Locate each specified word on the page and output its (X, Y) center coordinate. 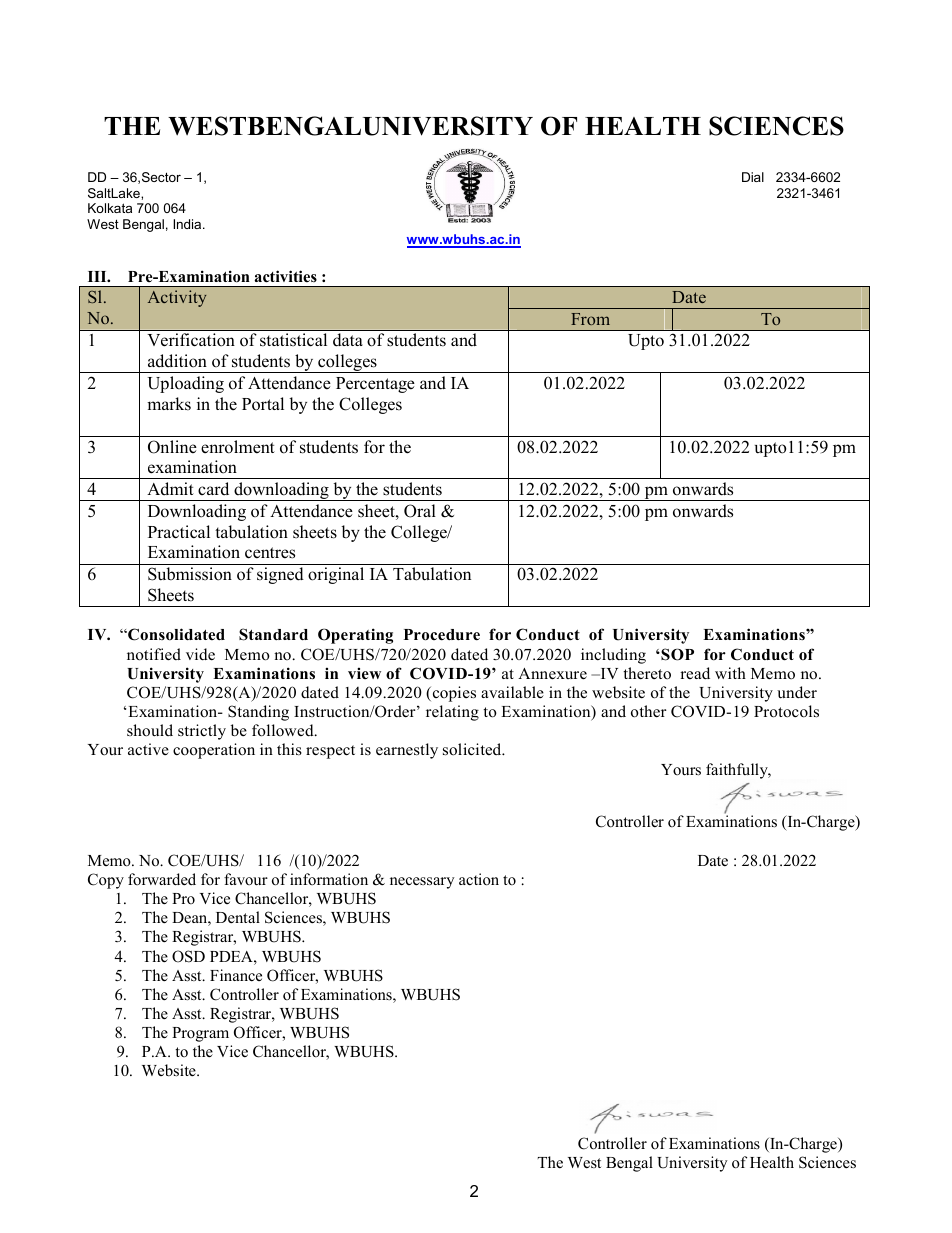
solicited (473, 749)
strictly (202, 732)
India (188, 224)
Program (200, 1034)
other (649, 711)
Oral (420, 511)
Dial (753, 177)
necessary (422, 883)
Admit (170, 489)
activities (285, 276)
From (590, 319)
